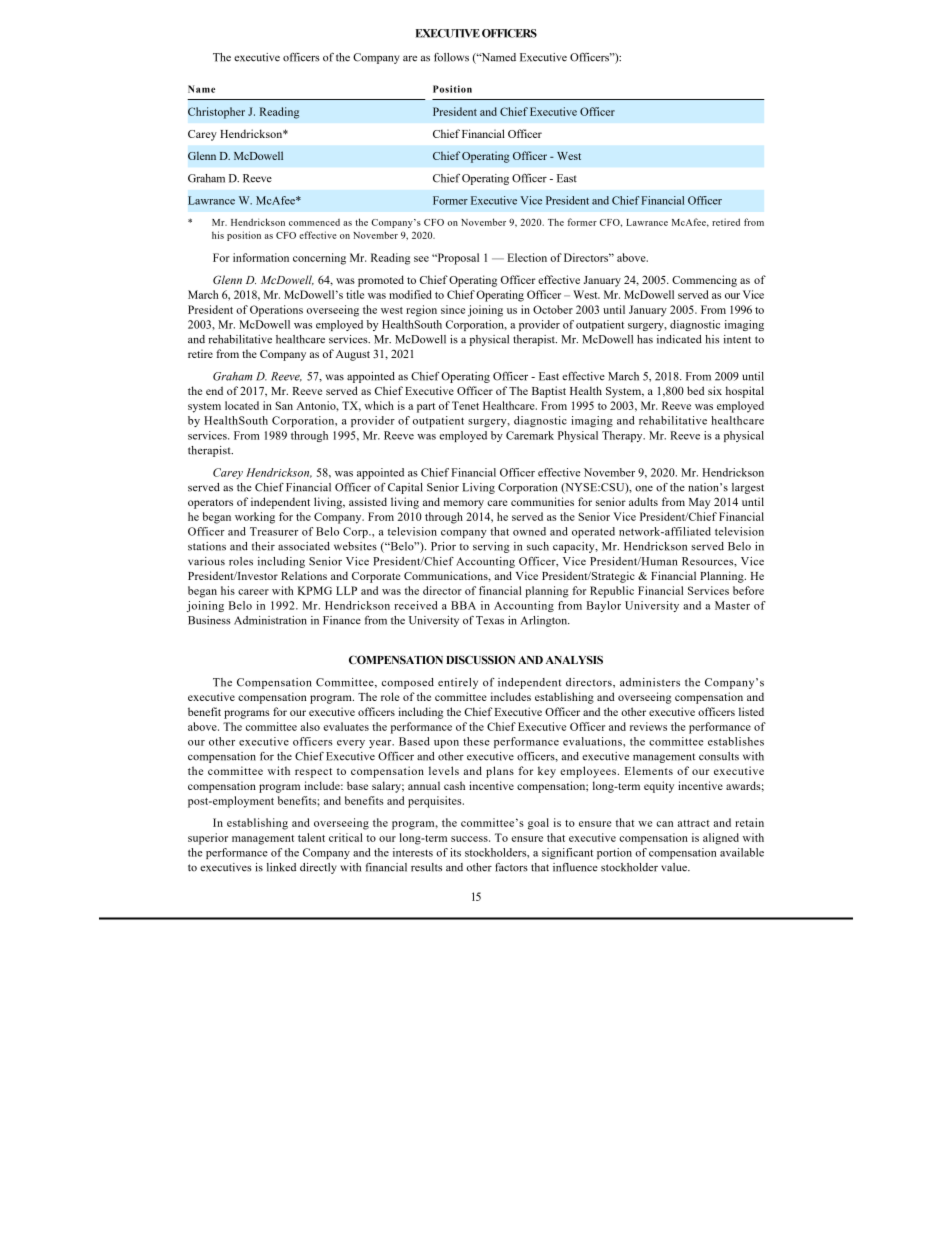  Describe the element at coordinates (704, 281) in the screenshot. I see `Commencing` at that location.
